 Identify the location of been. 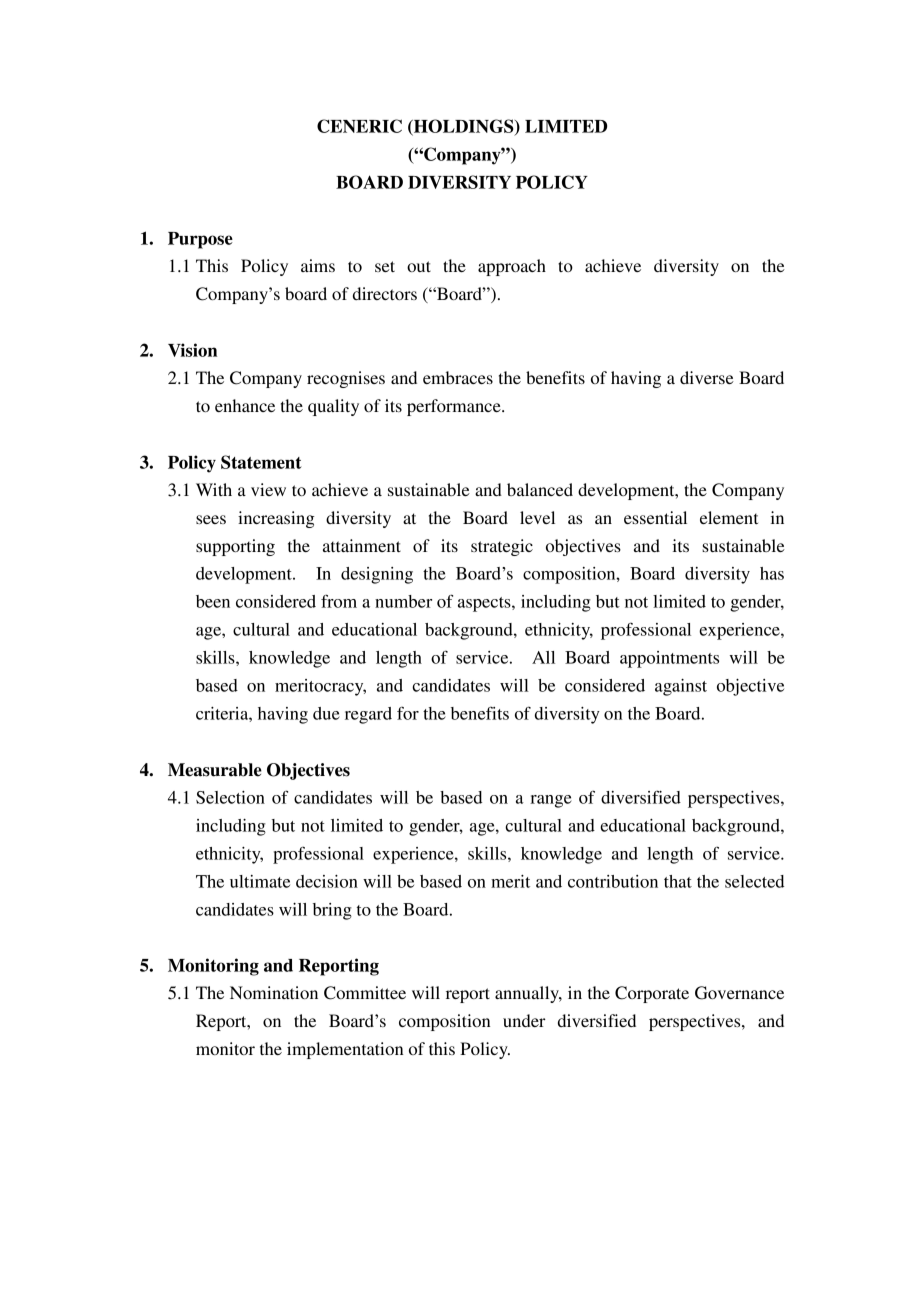
(213, 601).
